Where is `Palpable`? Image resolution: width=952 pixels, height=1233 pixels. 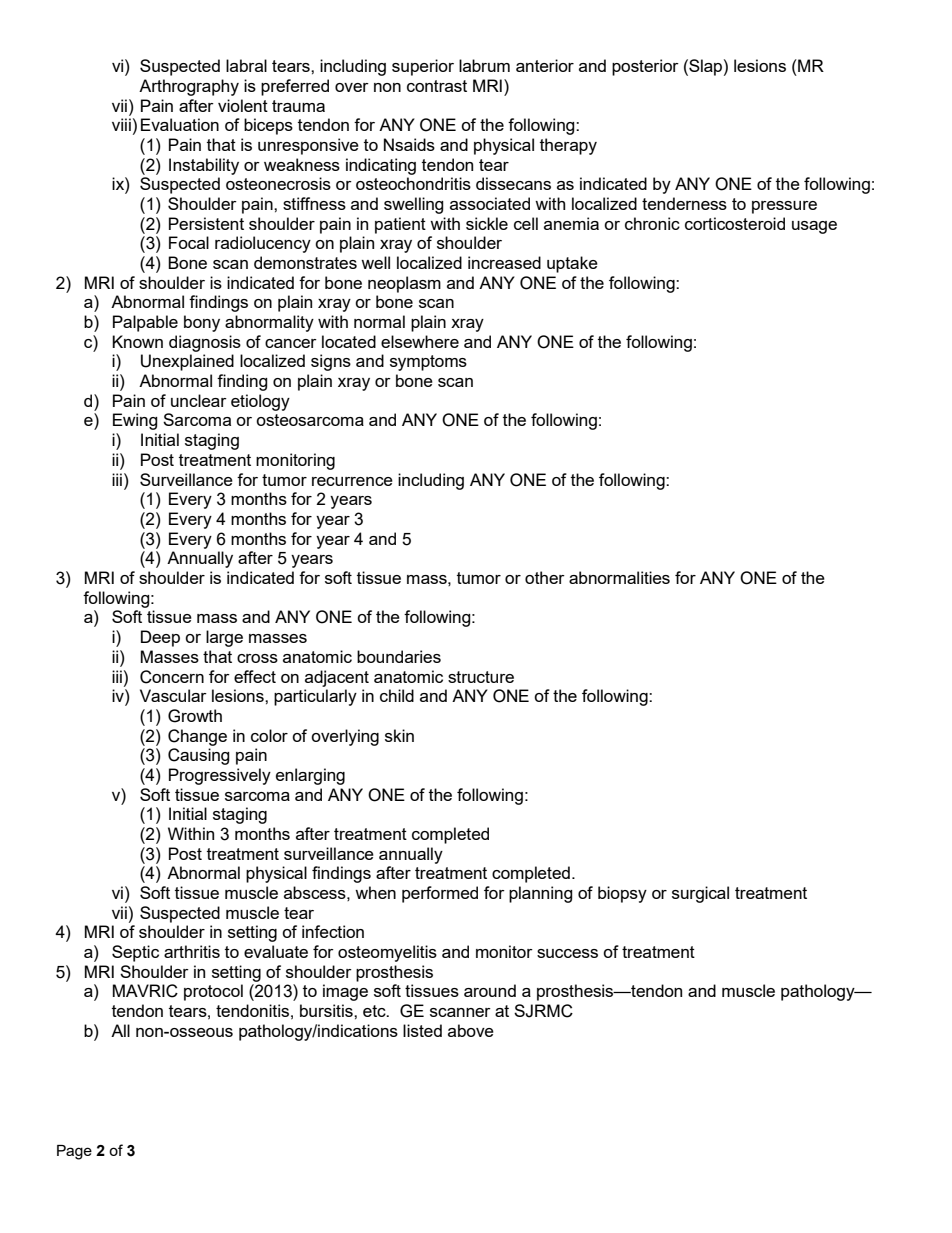 Palpable is located at coordinates (145, 323).
